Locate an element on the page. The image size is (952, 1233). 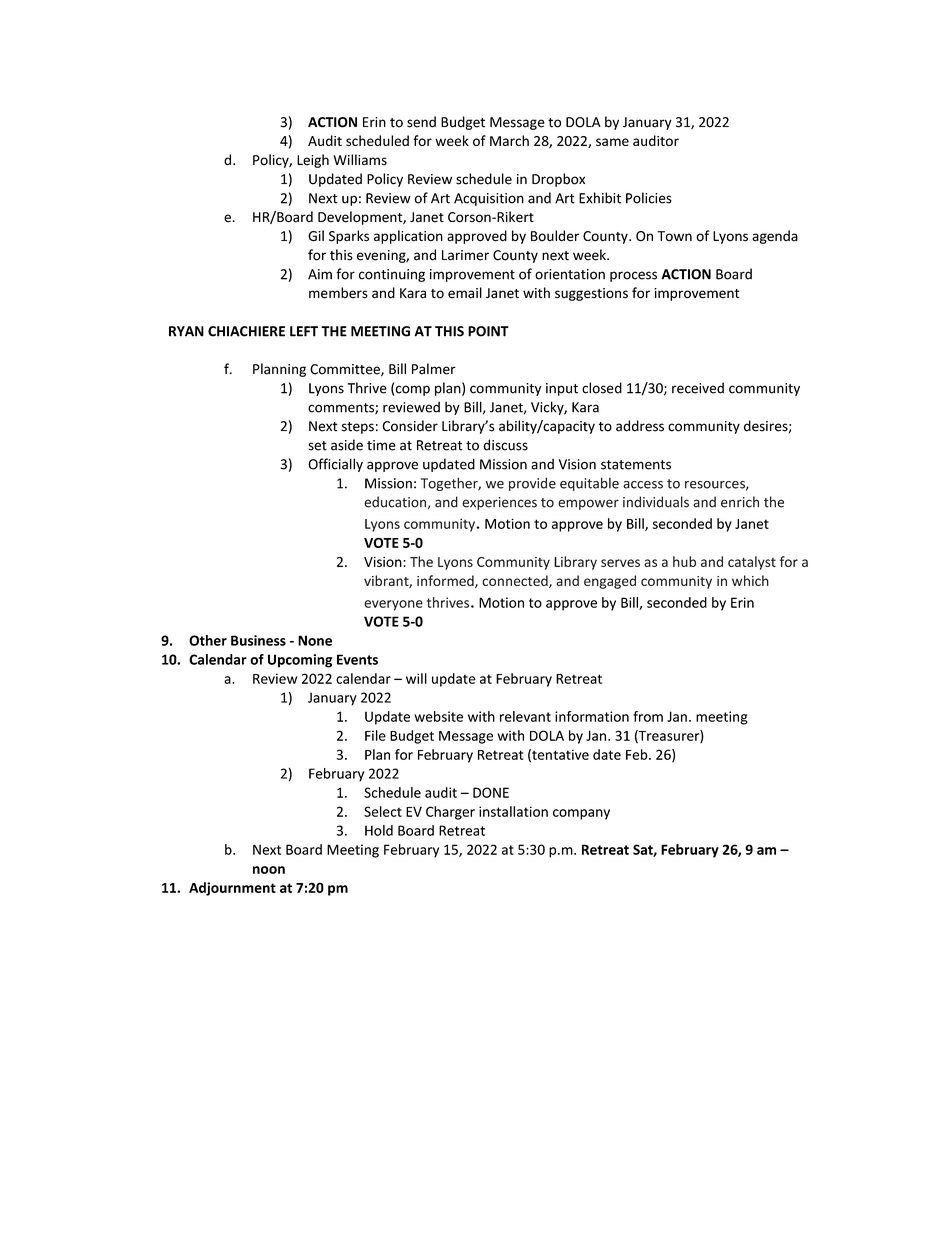
Leigh is located at coordinates (313, 161).
